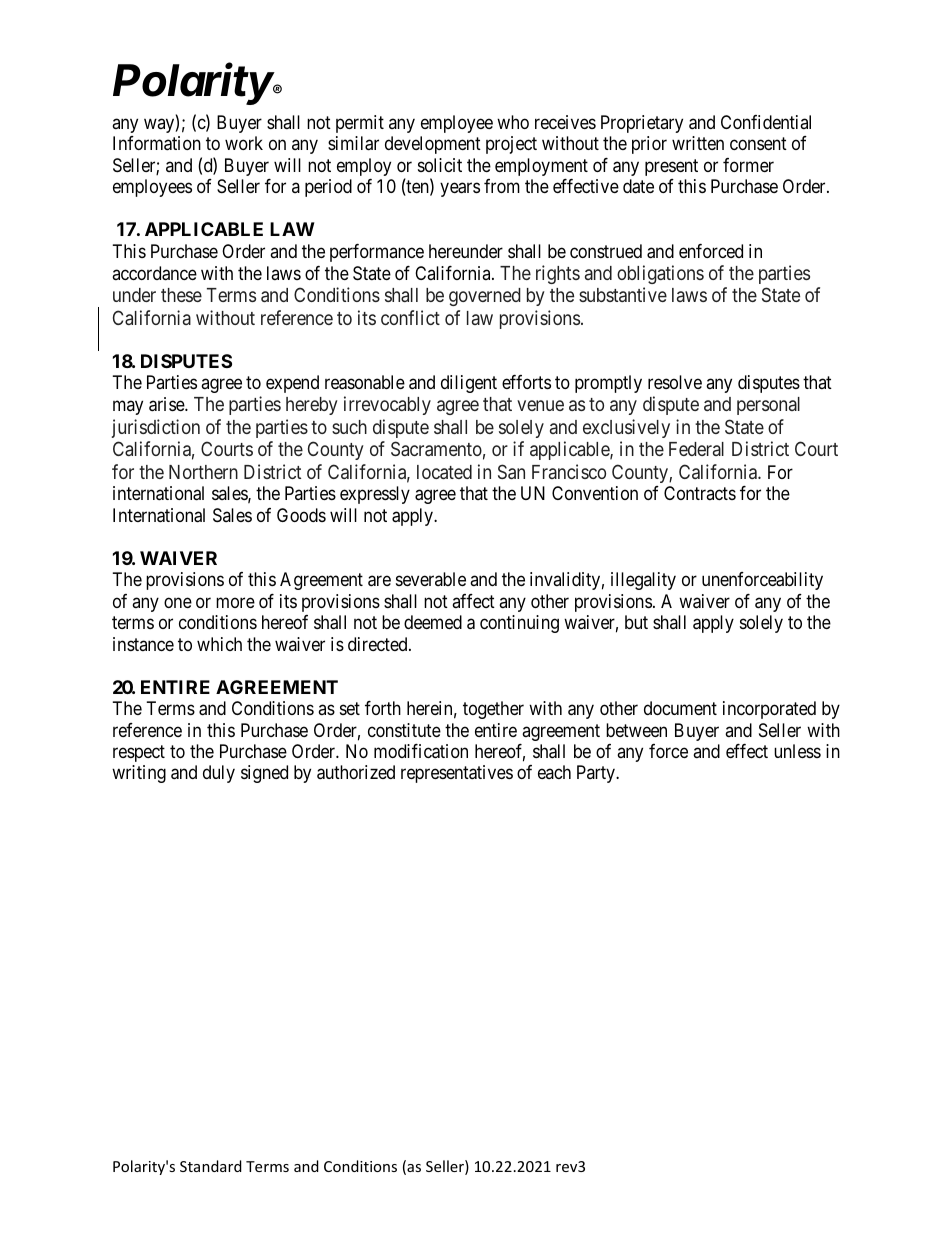  I want to click on duly, so click(219, 774).
